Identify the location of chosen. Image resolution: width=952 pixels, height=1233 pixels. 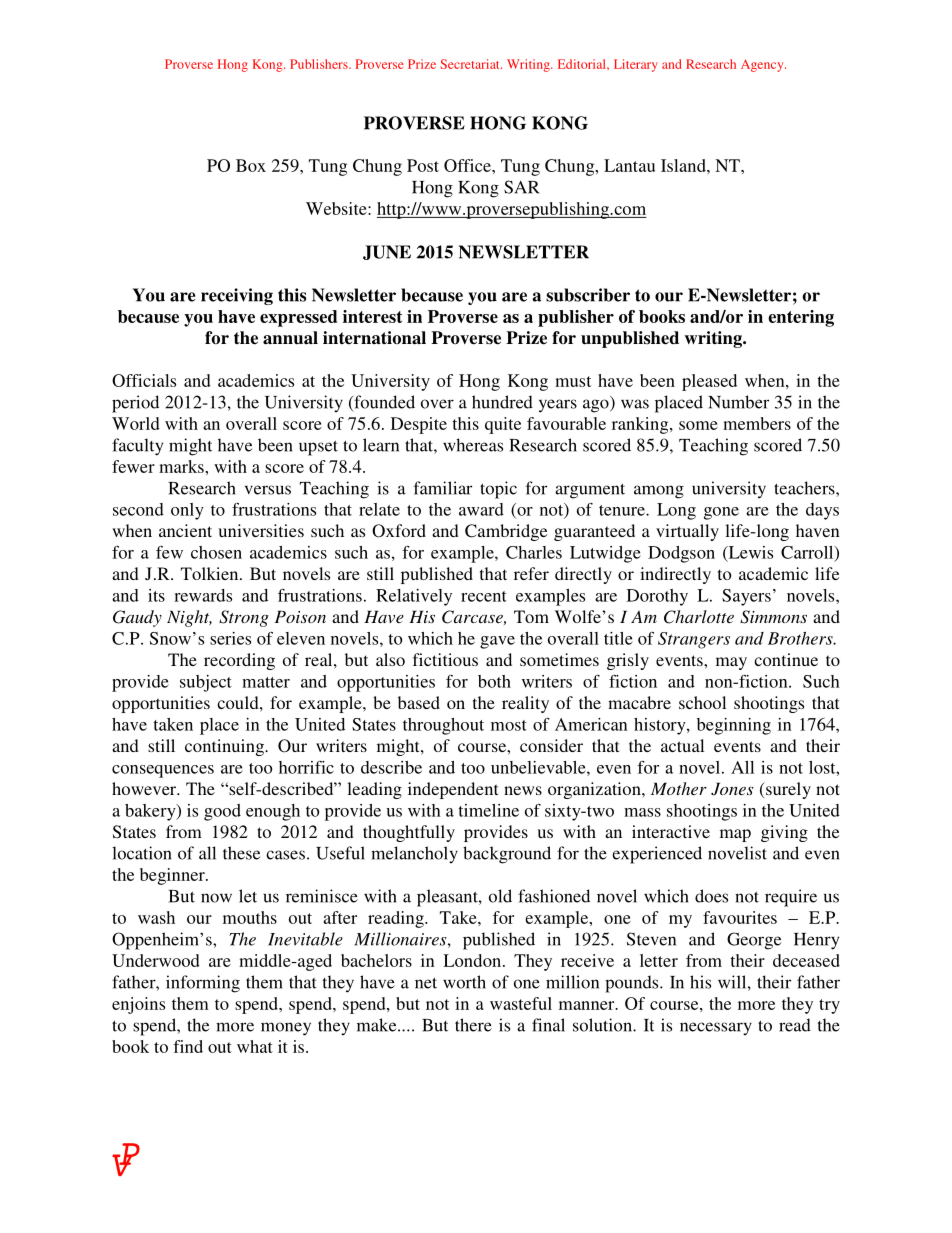
(216, 552).
